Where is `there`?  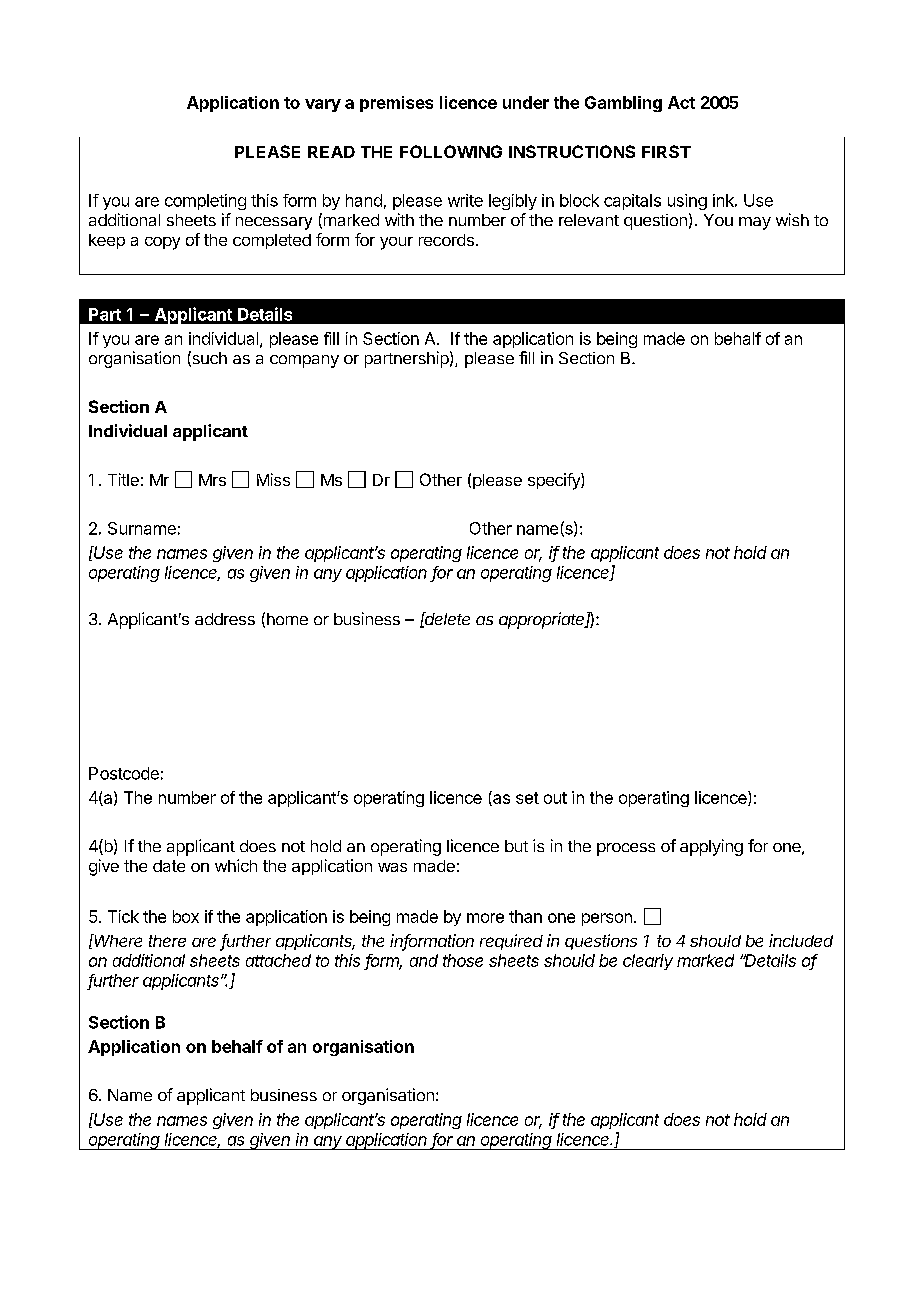
there is located at coordinates (167, 941).
